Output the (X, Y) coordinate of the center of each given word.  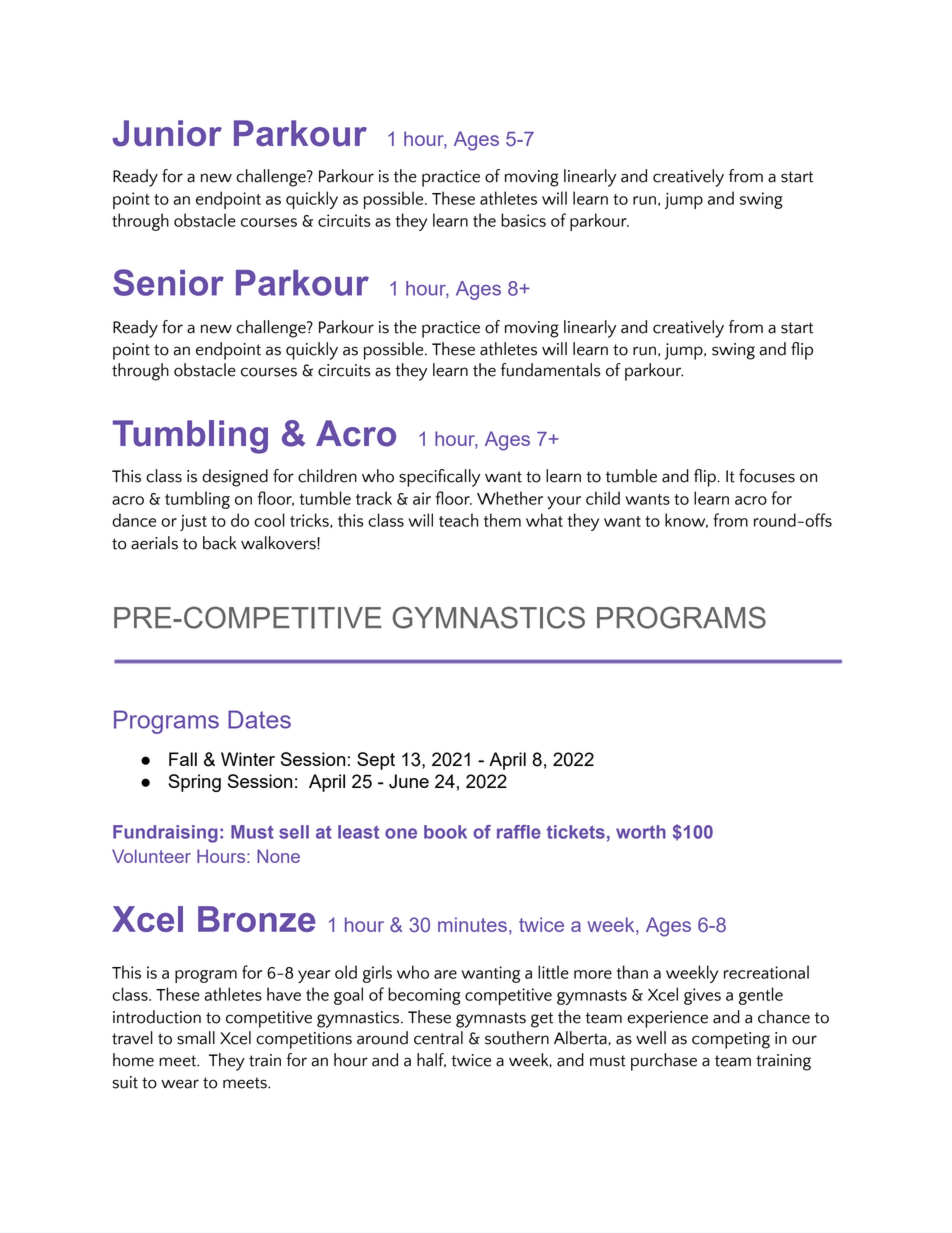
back (220, 543)
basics (523, 220)
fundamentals (551, 370)
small (196, 1038)
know (686, 520)
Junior (167, 133)
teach (458, 520)
